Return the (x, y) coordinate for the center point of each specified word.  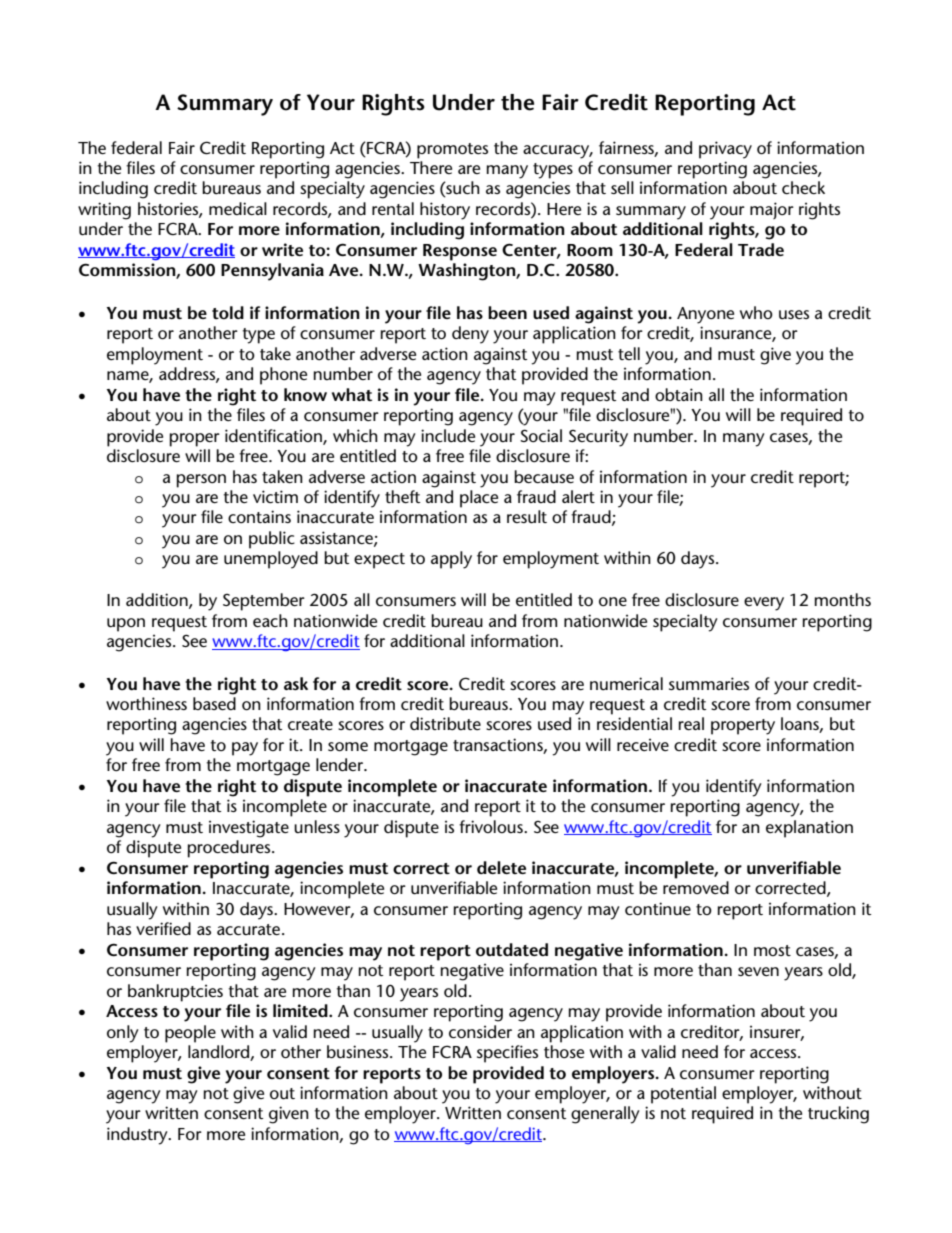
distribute (445, 723)
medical (238, 208)
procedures (230, 849)
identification (274, 436)
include (448, 435)
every (764, 604)
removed (696, 887)
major (772, 210)
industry (138, 1136)
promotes (452, 151)
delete (501, 867)
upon (126, 625)
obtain (679, 394)
